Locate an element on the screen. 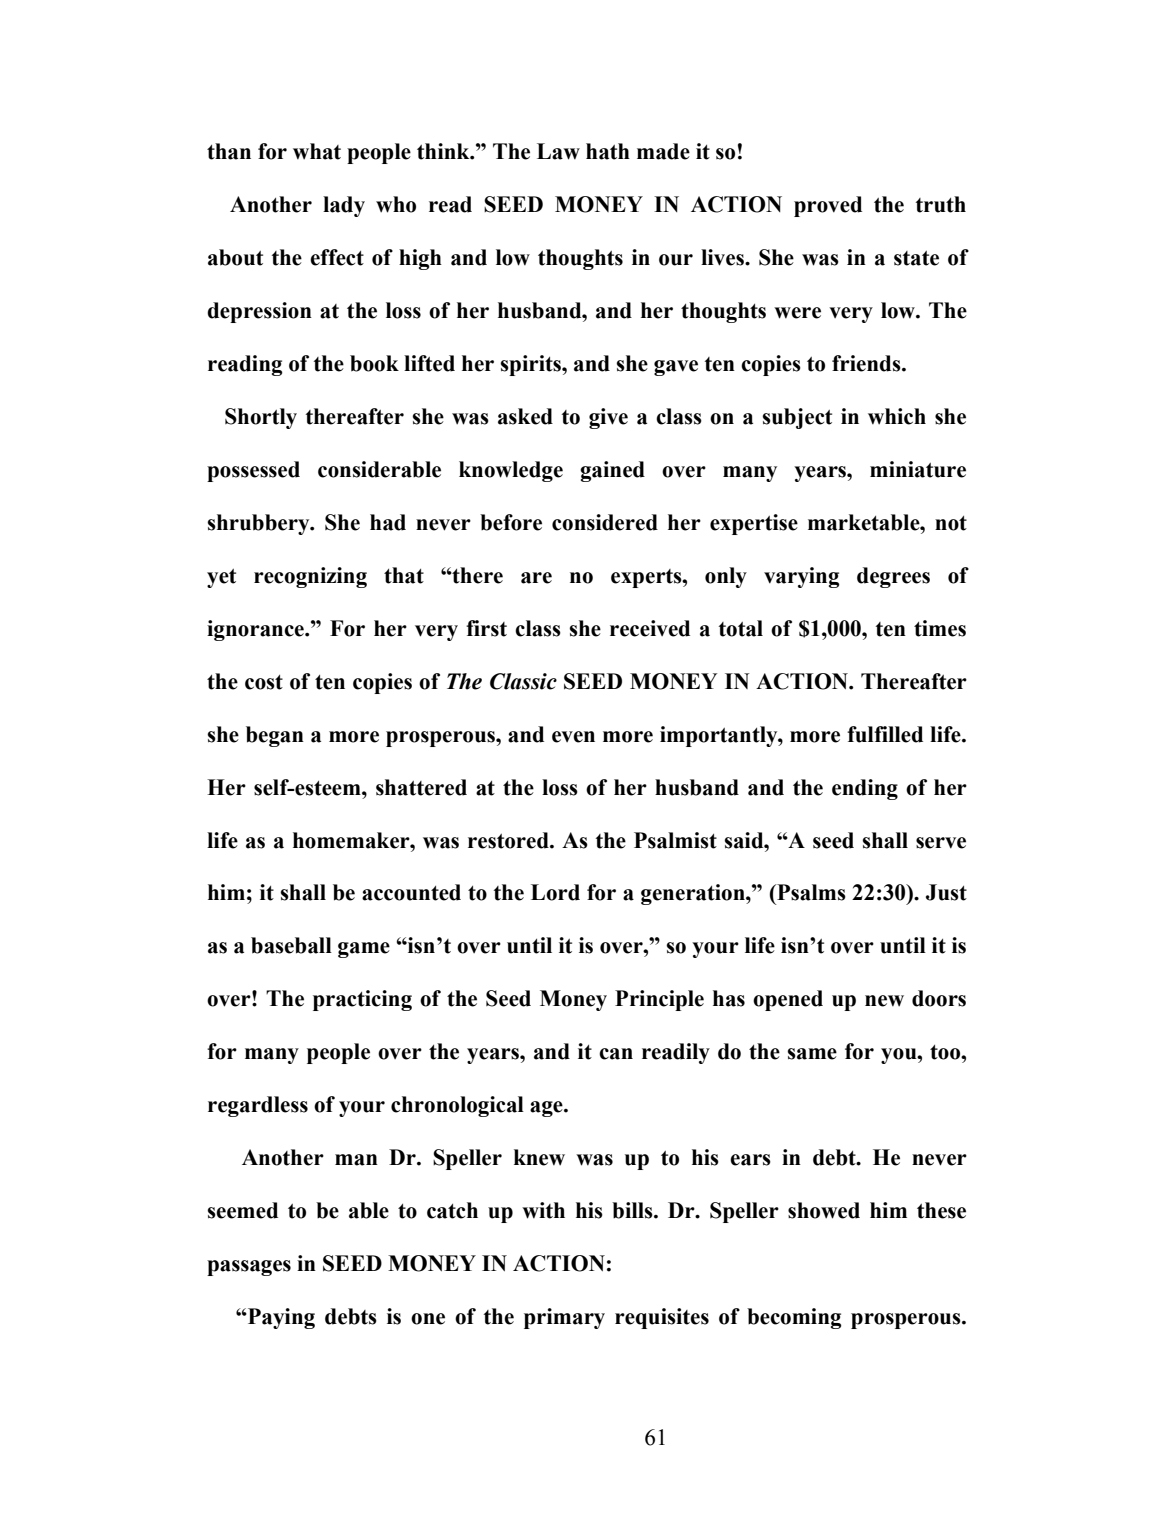 The width and height of the screenshot is (1174, 1519). fulfilled is located at coordinates (885, 734).
